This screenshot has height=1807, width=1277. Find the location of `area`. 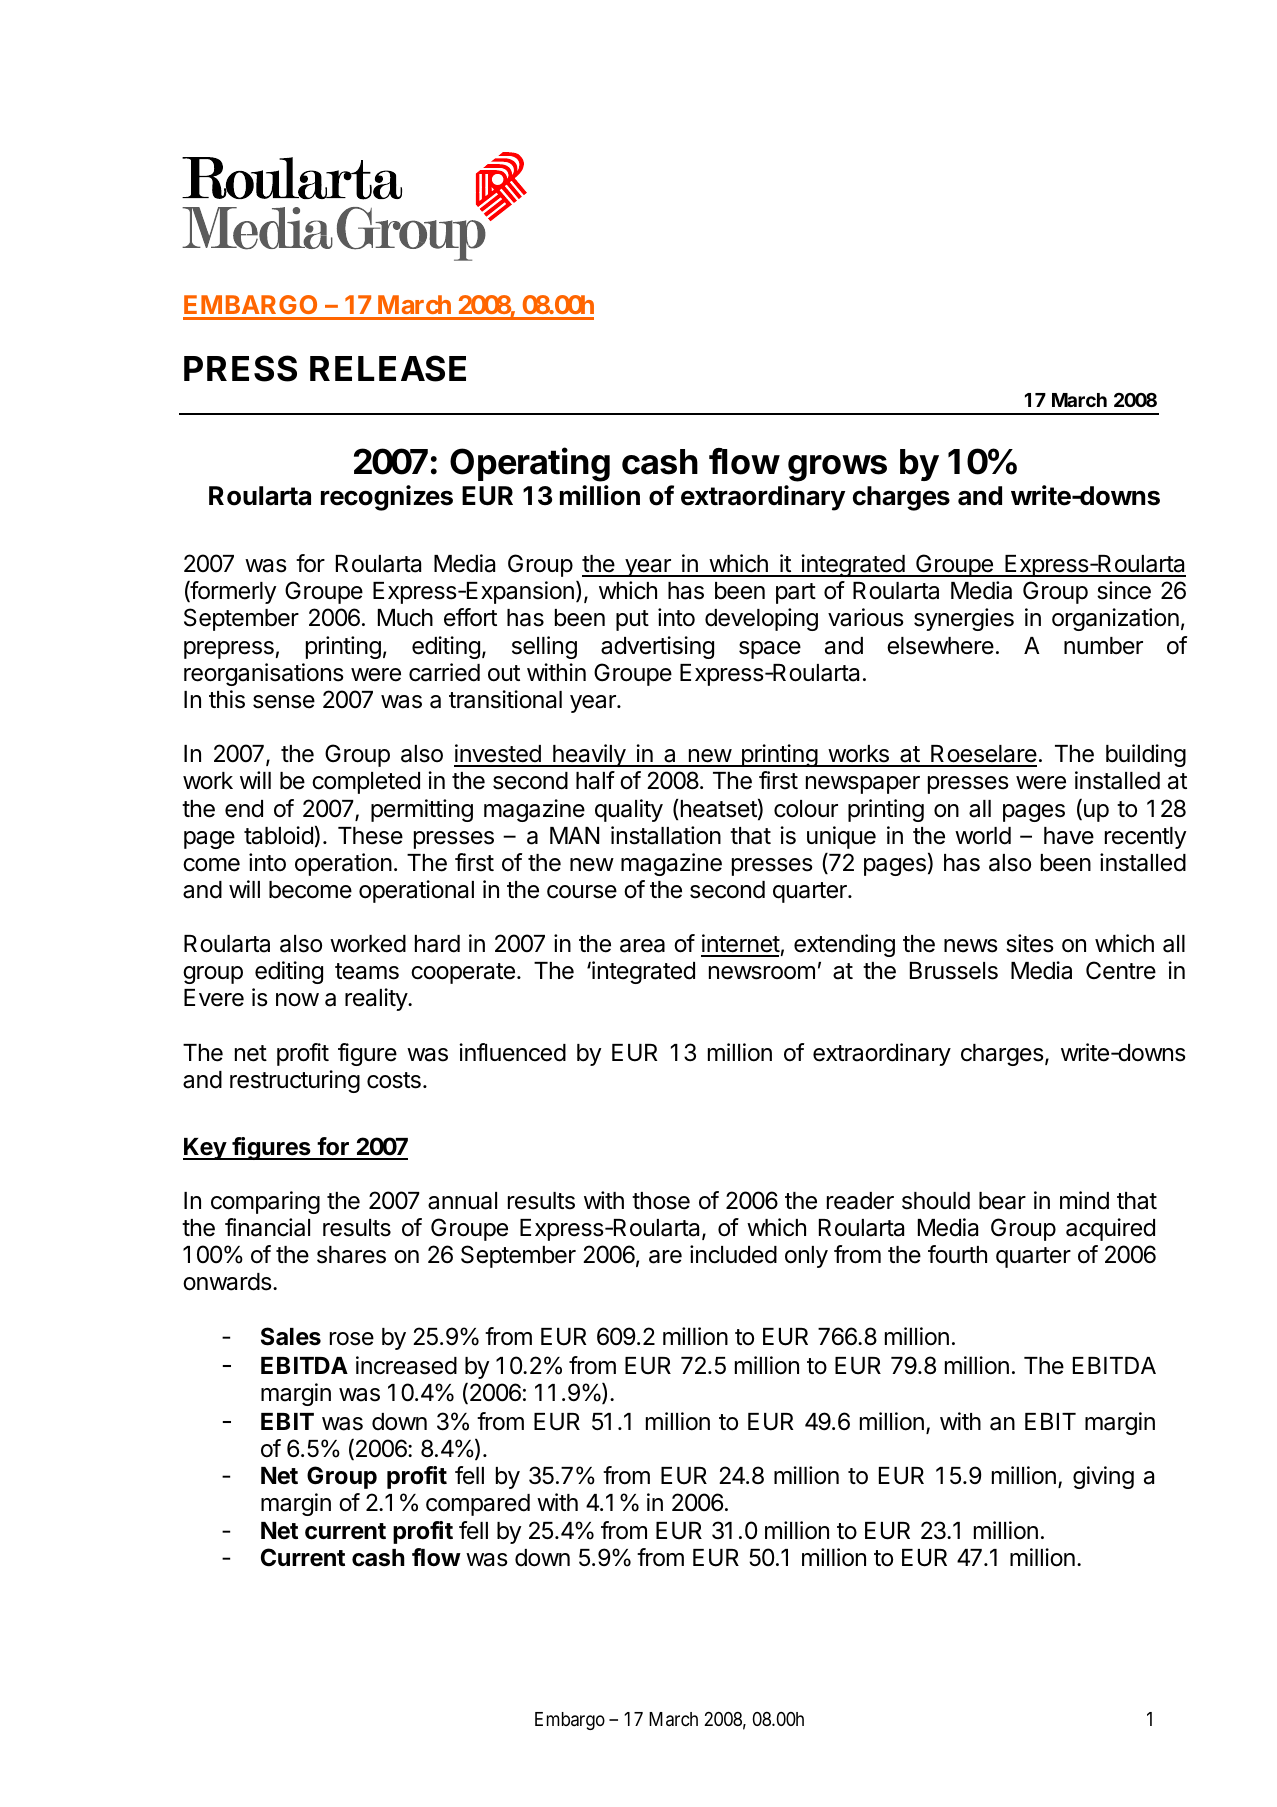

area is located at coordinates (642, 946).
